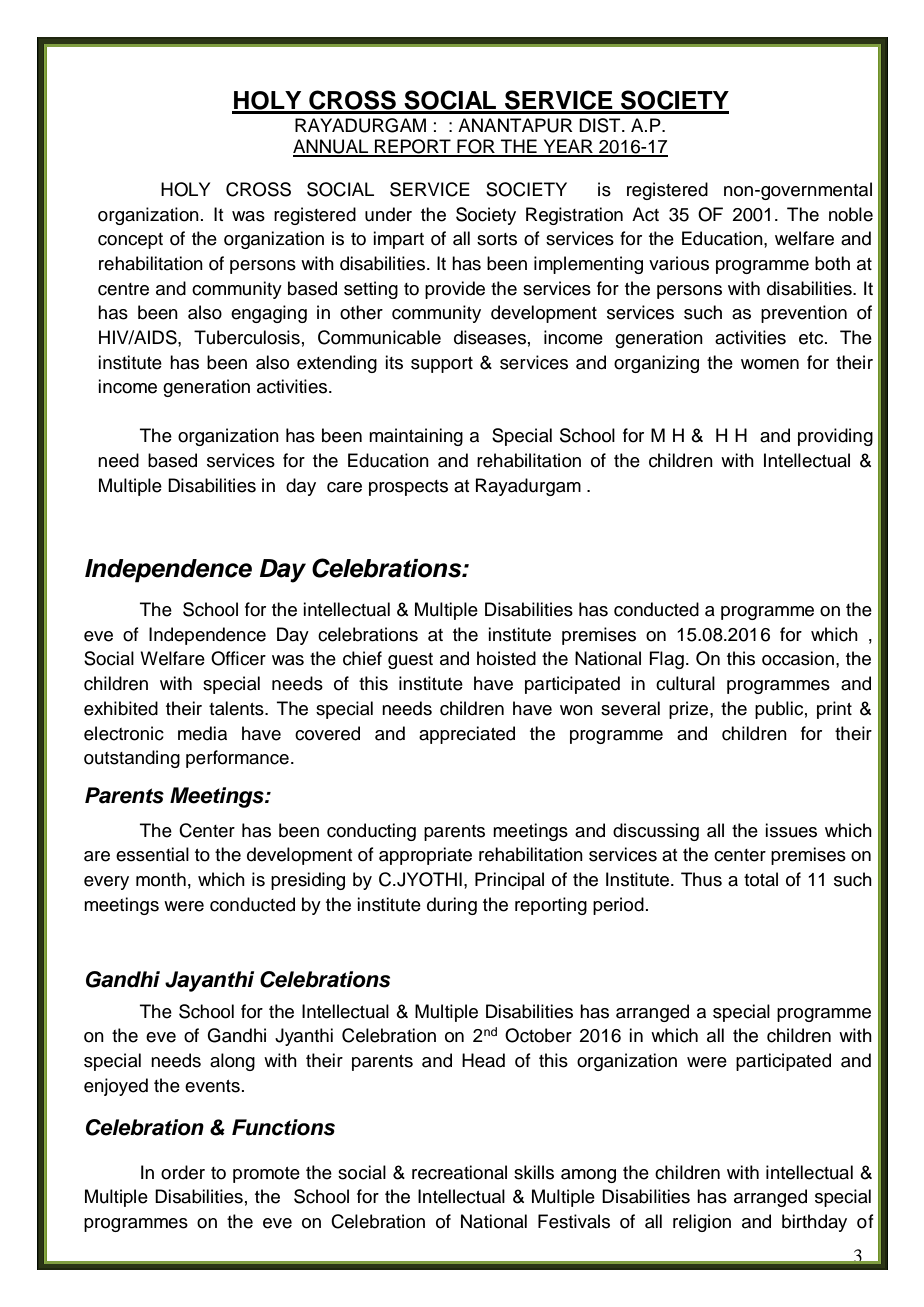  Describe the element at coordinates (238, 658) in the page. I see `Officer` at that location.
